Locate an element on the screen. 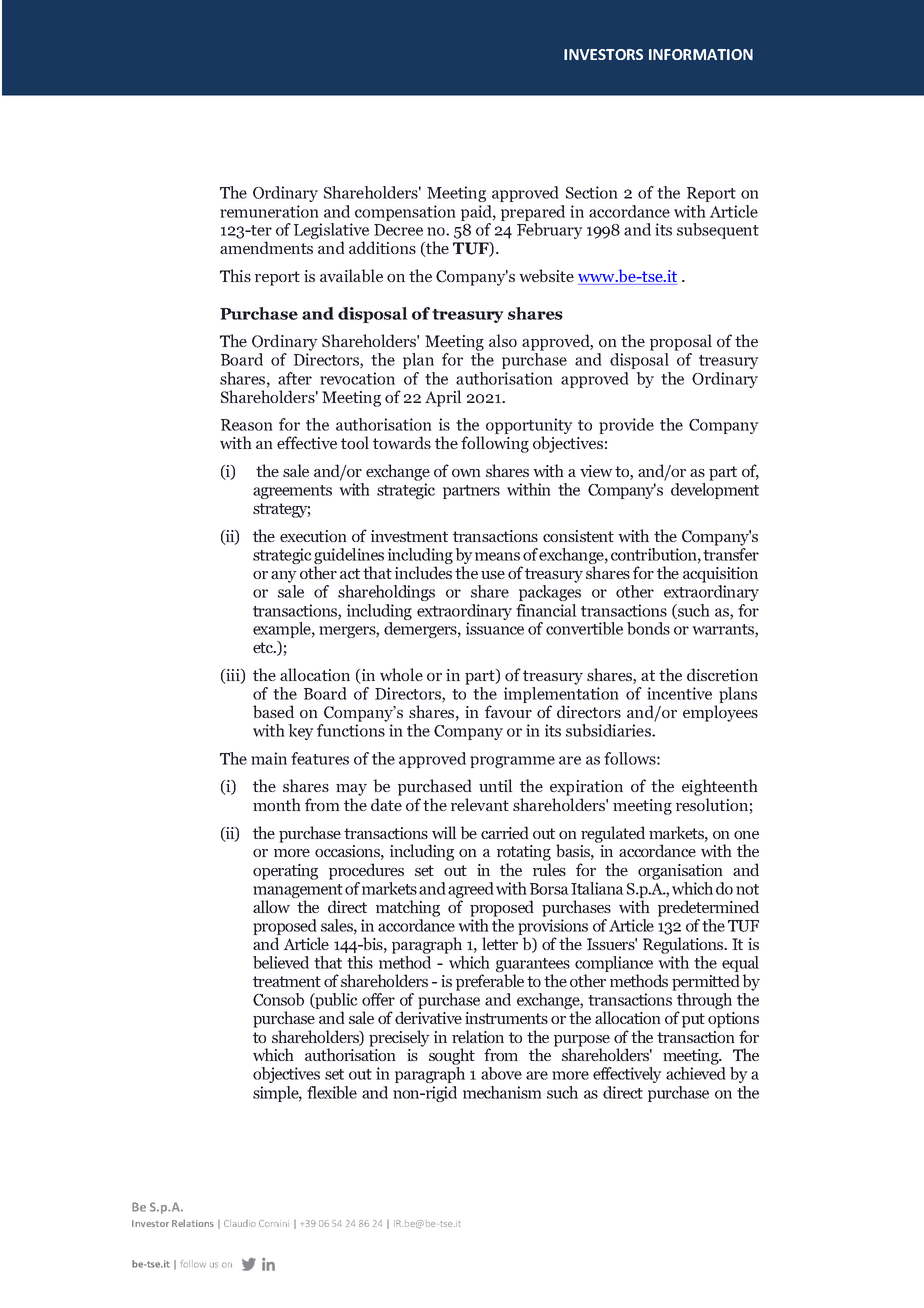 This screenshot has height=1308, width=924. issuance is located at coordinates (495, 628).
